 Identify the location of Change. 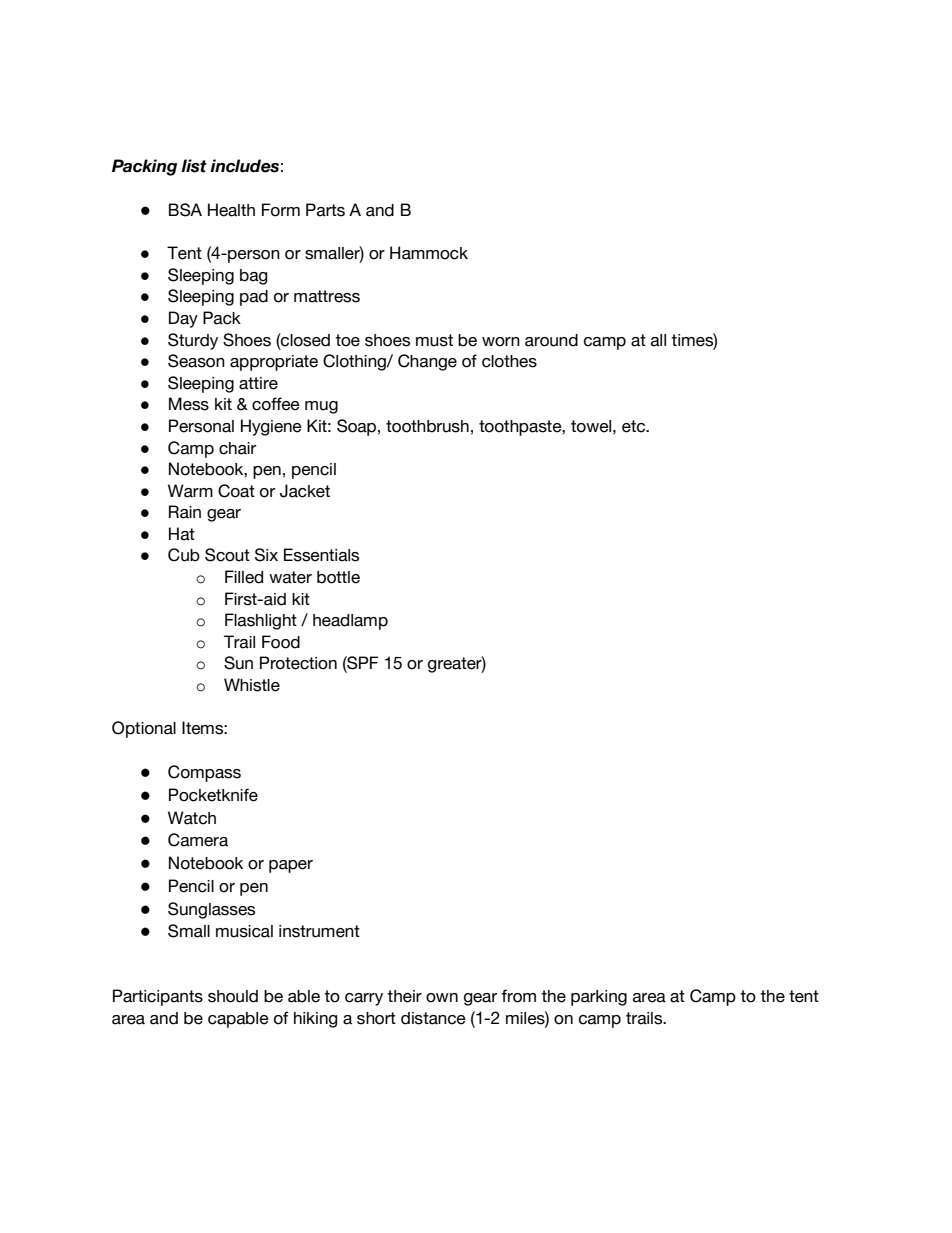
(427, 362).
